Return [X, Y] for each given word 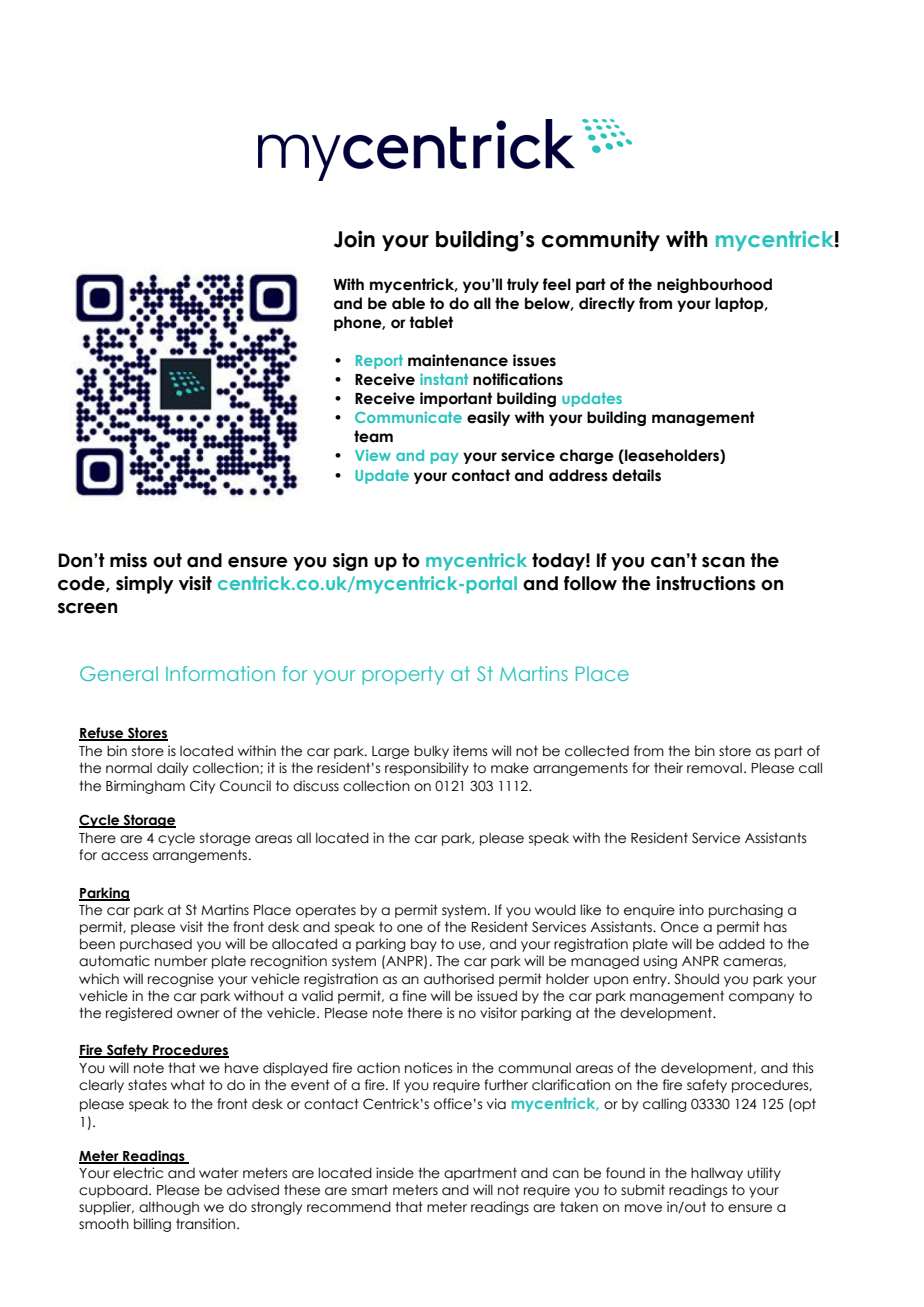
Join [354, 239]
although [169, 1208]
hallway [717, 1174]
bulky [431, 752]
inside [395, 1173]
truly [523, 285]
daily [172, 769]
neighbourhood [714, 285]
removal [714, 768]
